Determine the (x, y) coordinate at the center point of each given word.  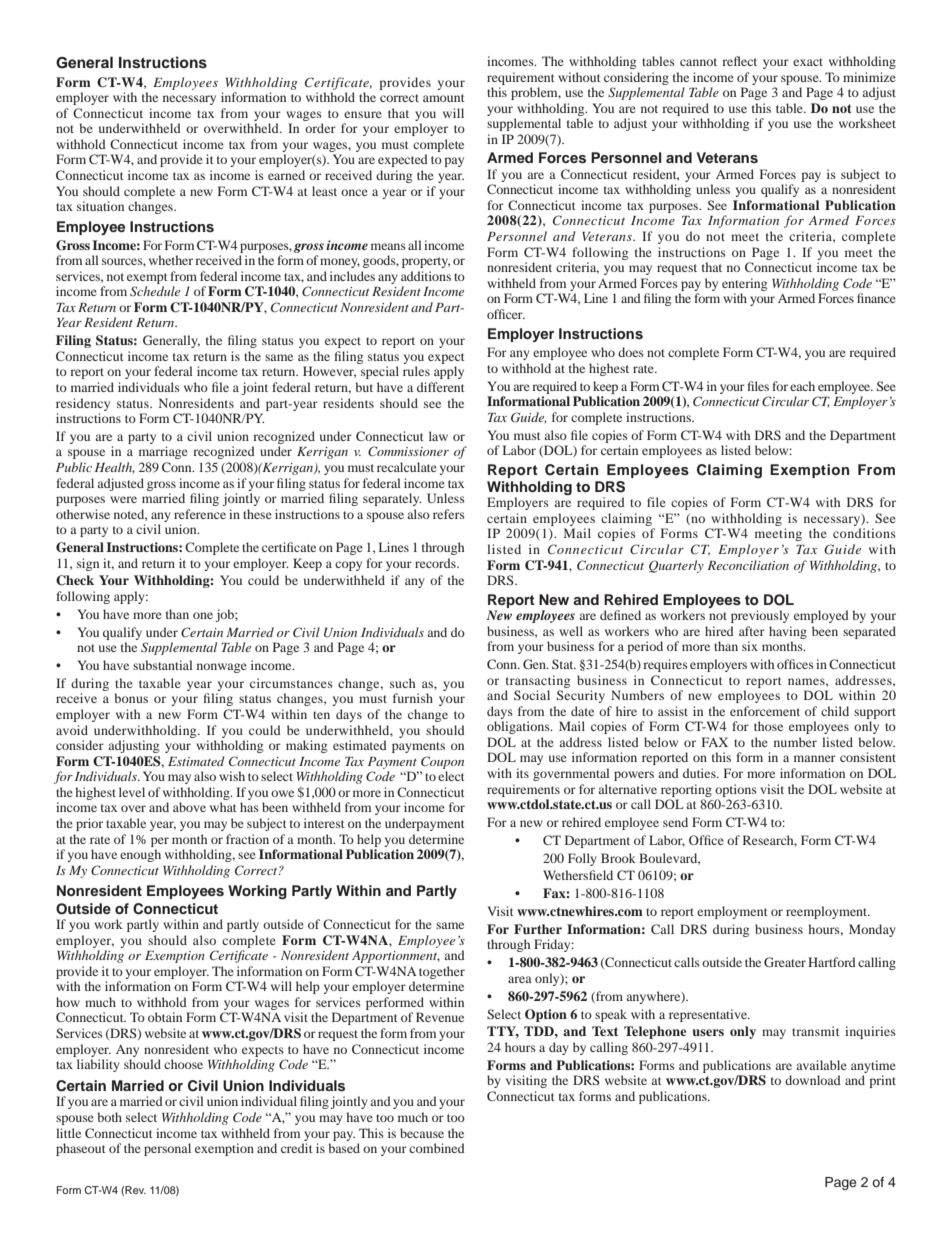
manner (815, 758)
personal (167, 1149)
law (438, 436)
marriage (163, 452)
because (422, 1133)
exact (808, 62)
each (802, 386)
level (132, 792)
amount (444, 98)
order (320, 128)
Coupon (442, 762)
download (813, 1080)
